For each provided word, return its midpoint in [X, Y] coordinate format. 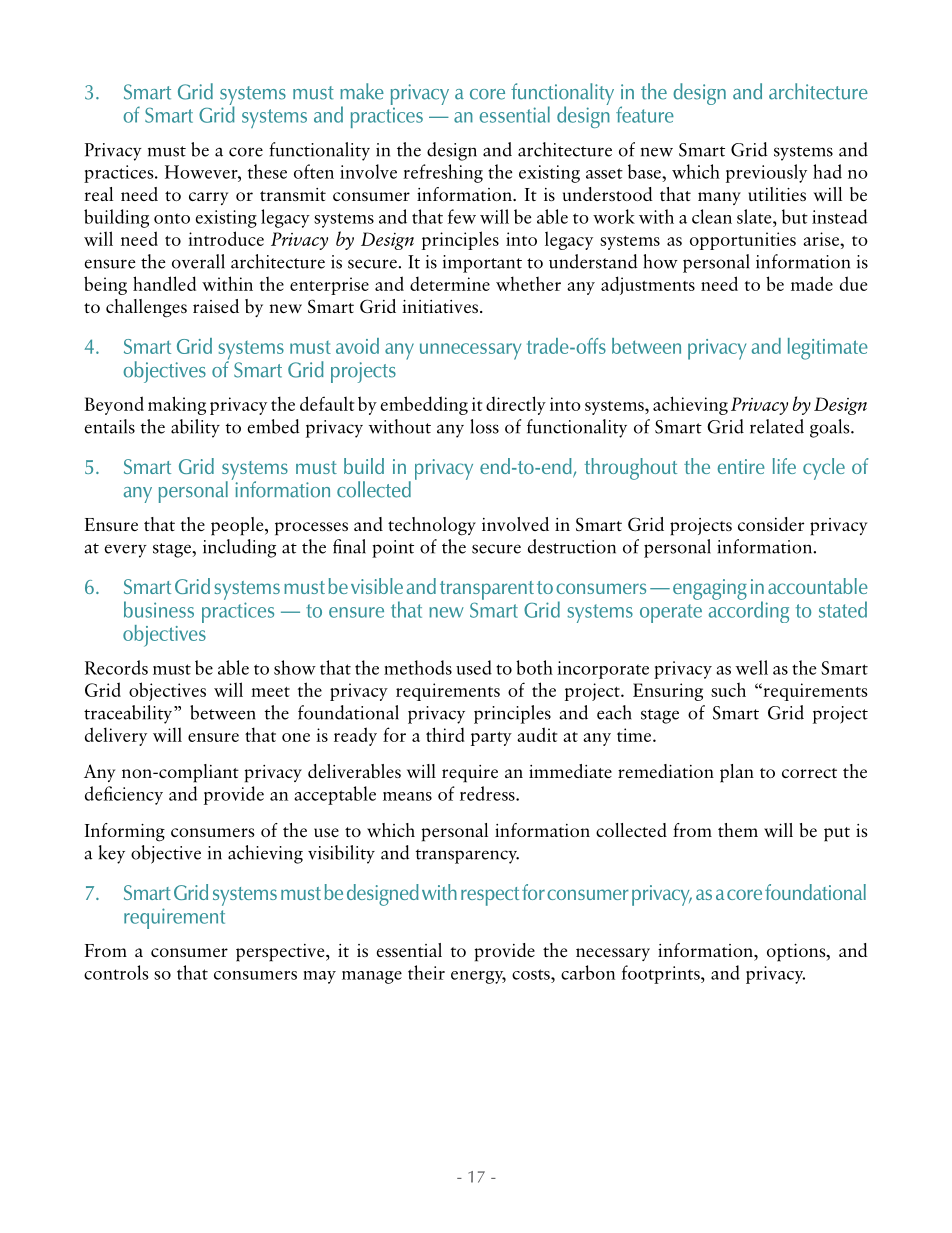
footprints [662, 974]
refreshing [443, 173]
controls [116, 972]
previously [766, 173]
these [267, 171]
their [426, 972]
